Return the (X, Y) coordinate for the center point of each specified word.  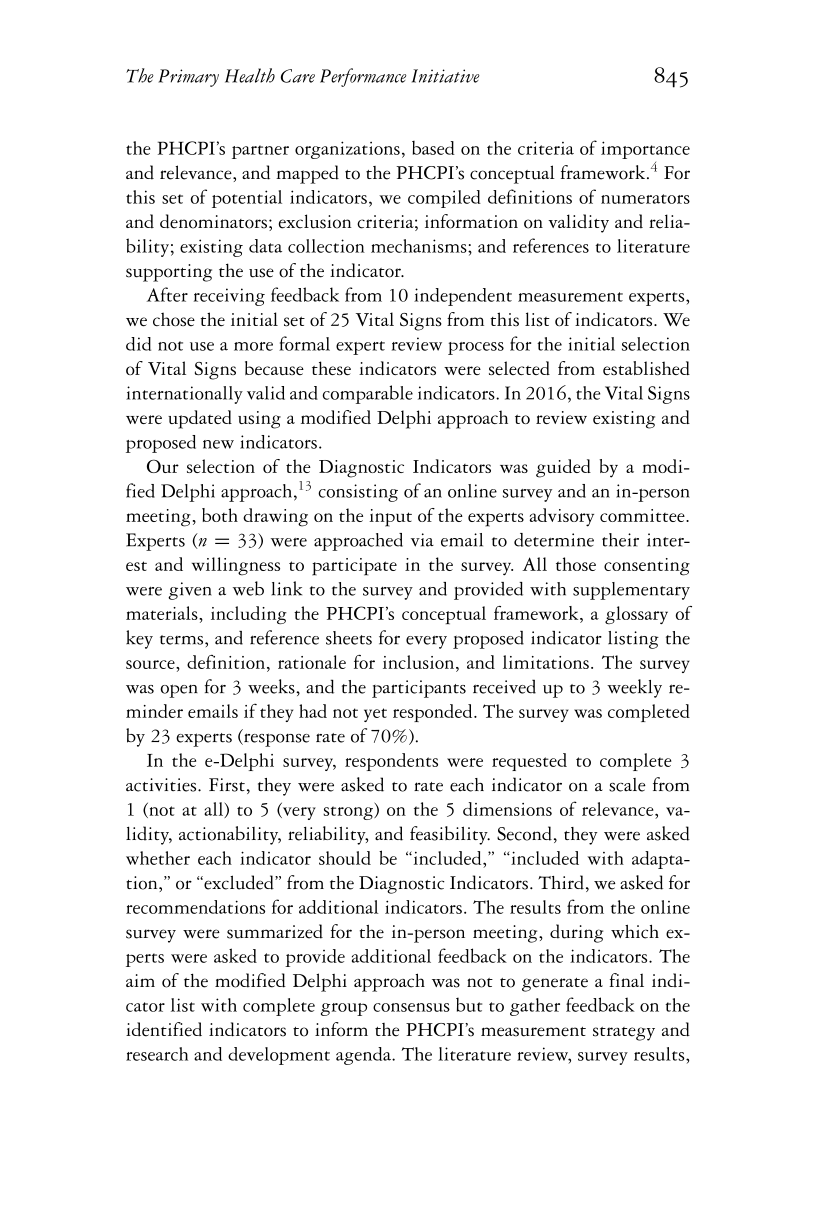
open (179, 691)
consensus (411, 1007)
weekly (634, 688)
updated (200, 419)
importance (645, 150)
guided (563, 468)
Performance (363, 77)
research (157, 1054)
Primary (188, 78)
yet (375, 715)
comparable (367, 394)
